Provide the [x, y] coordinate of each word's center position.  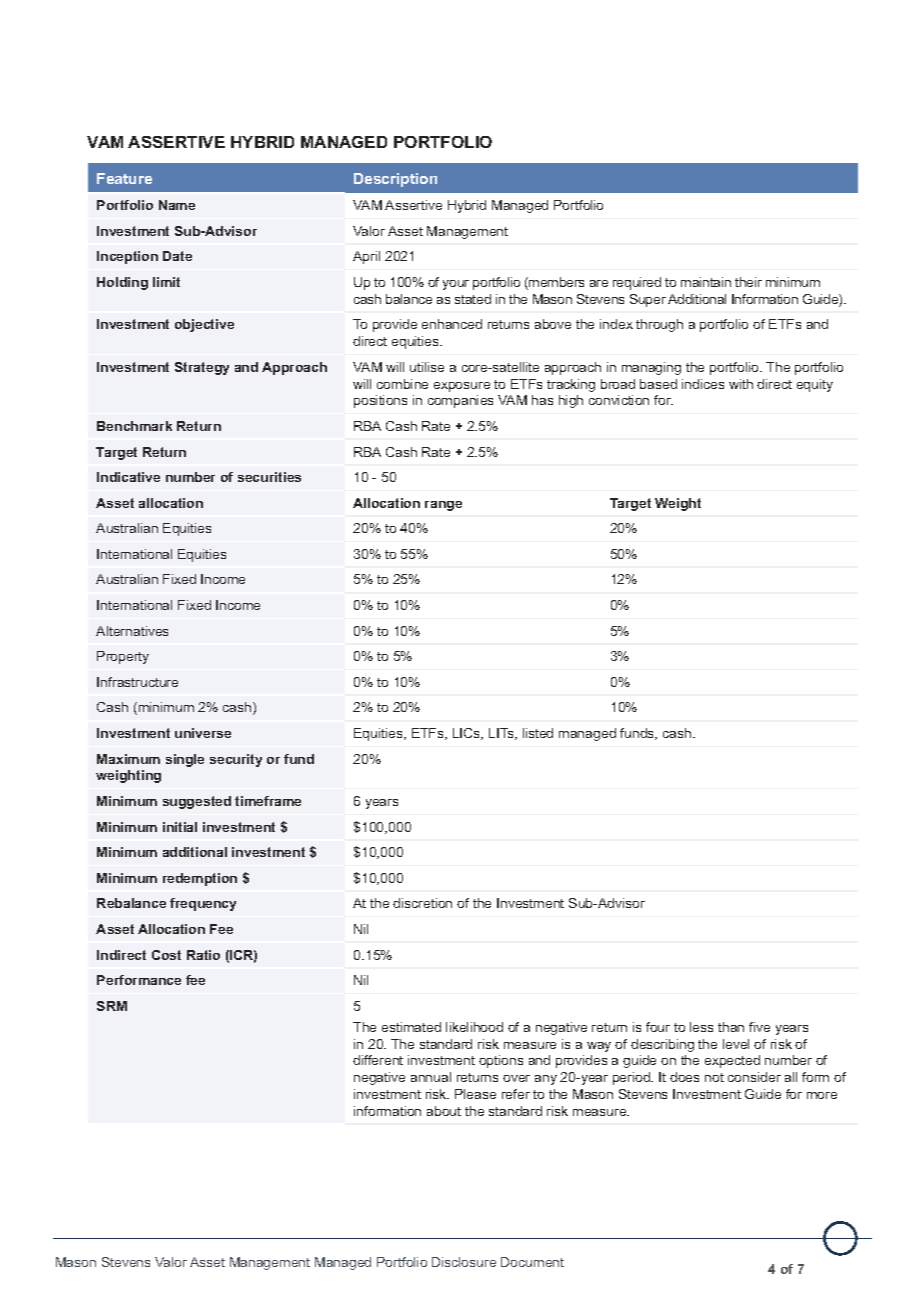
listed [538, 733]
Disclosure [464, 1262]
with [741, 384]
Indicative [128, 477]
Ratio [203, 955]
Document [532, 1262]
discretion [422, 903]
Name [177, 205]
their [748, 282]
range [443, 506]
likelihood [474, 1027]
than [731, 1027]
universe [203, 733]
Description [395, 180]
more [822, 1095]
